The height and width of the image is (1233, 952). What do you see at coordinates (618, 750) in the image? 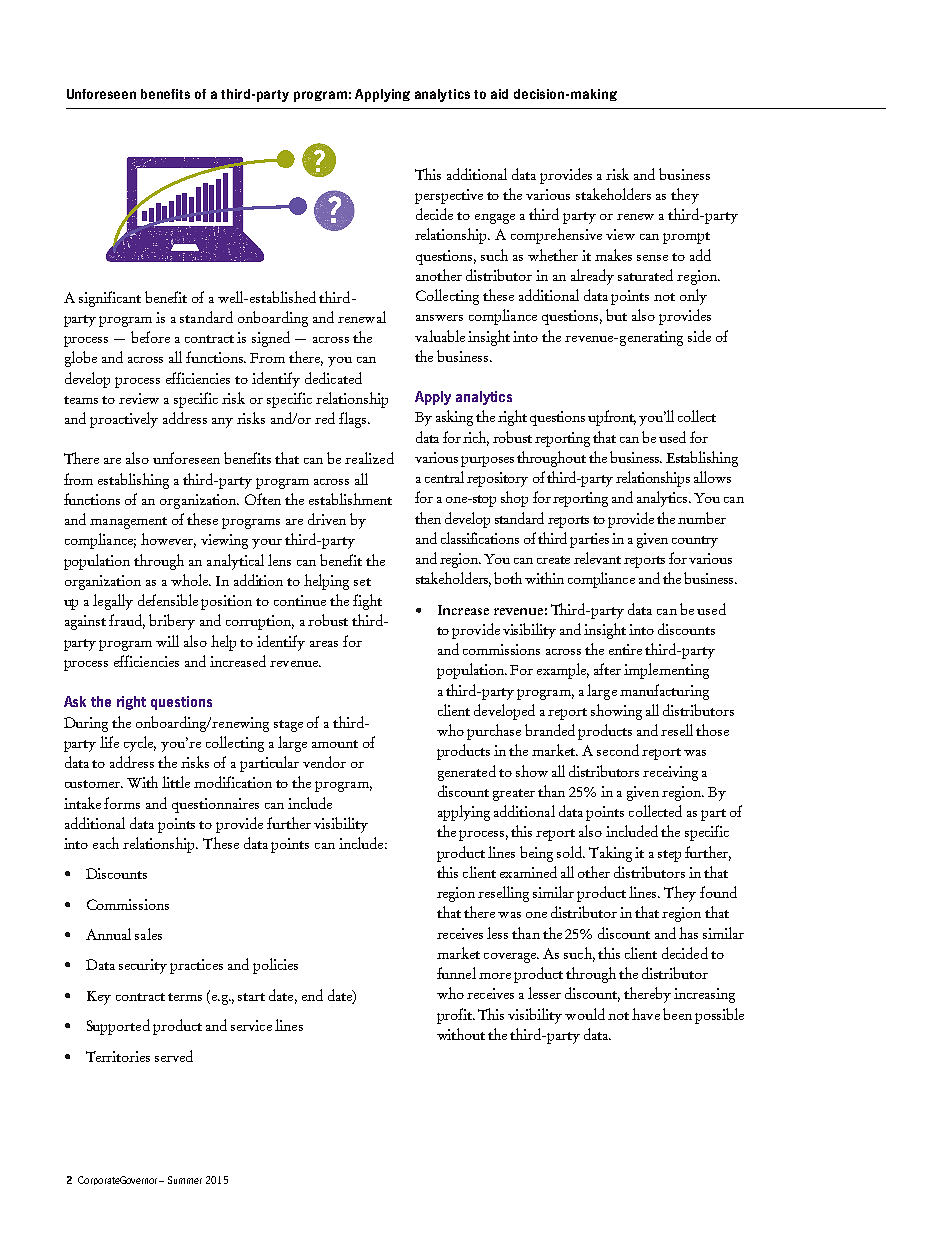
I see `second` at bounding box center [618, 750].
